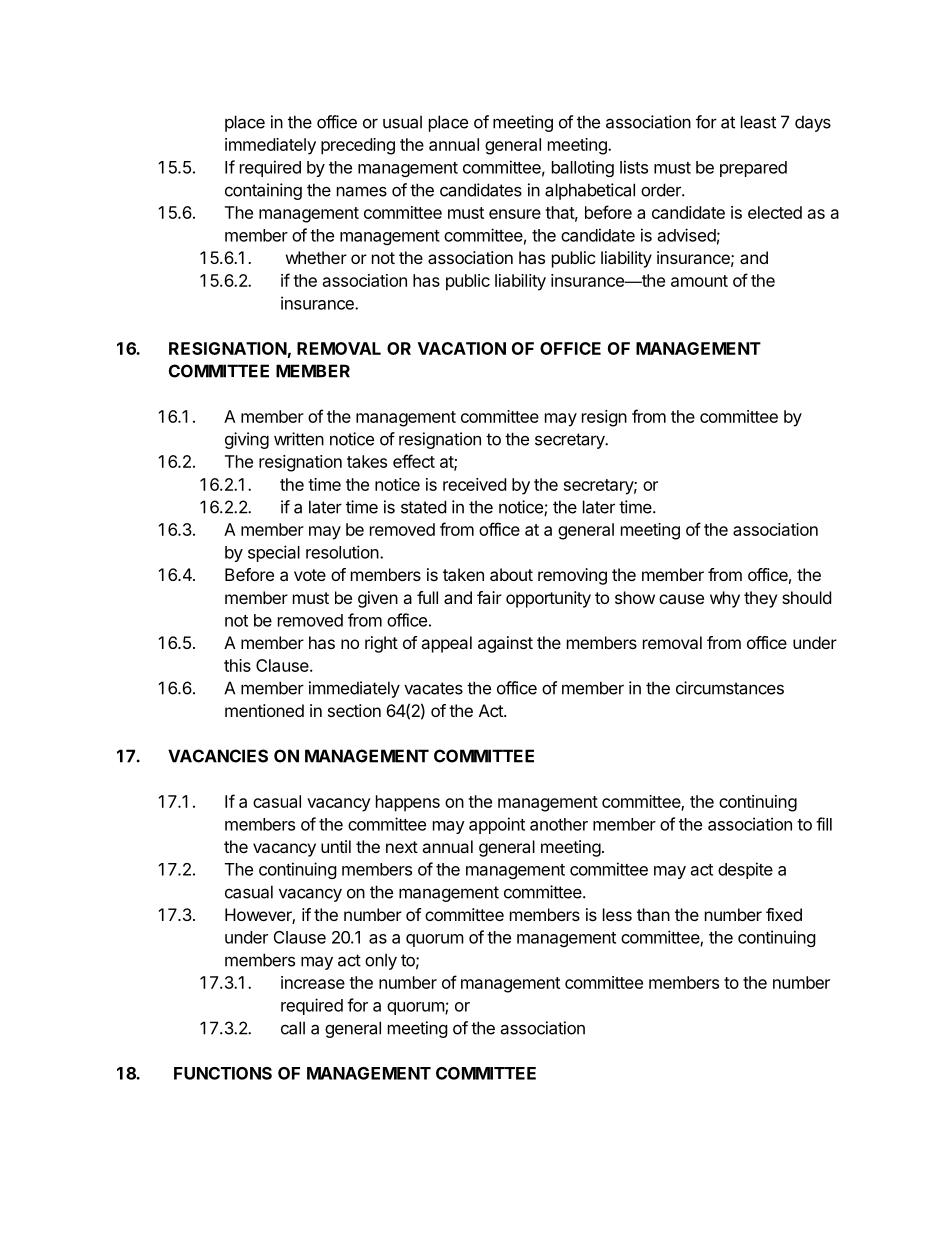  What do you see at coordinates (583, 168) in the document?
I see `balloting` at bounding box center [583, 168].
